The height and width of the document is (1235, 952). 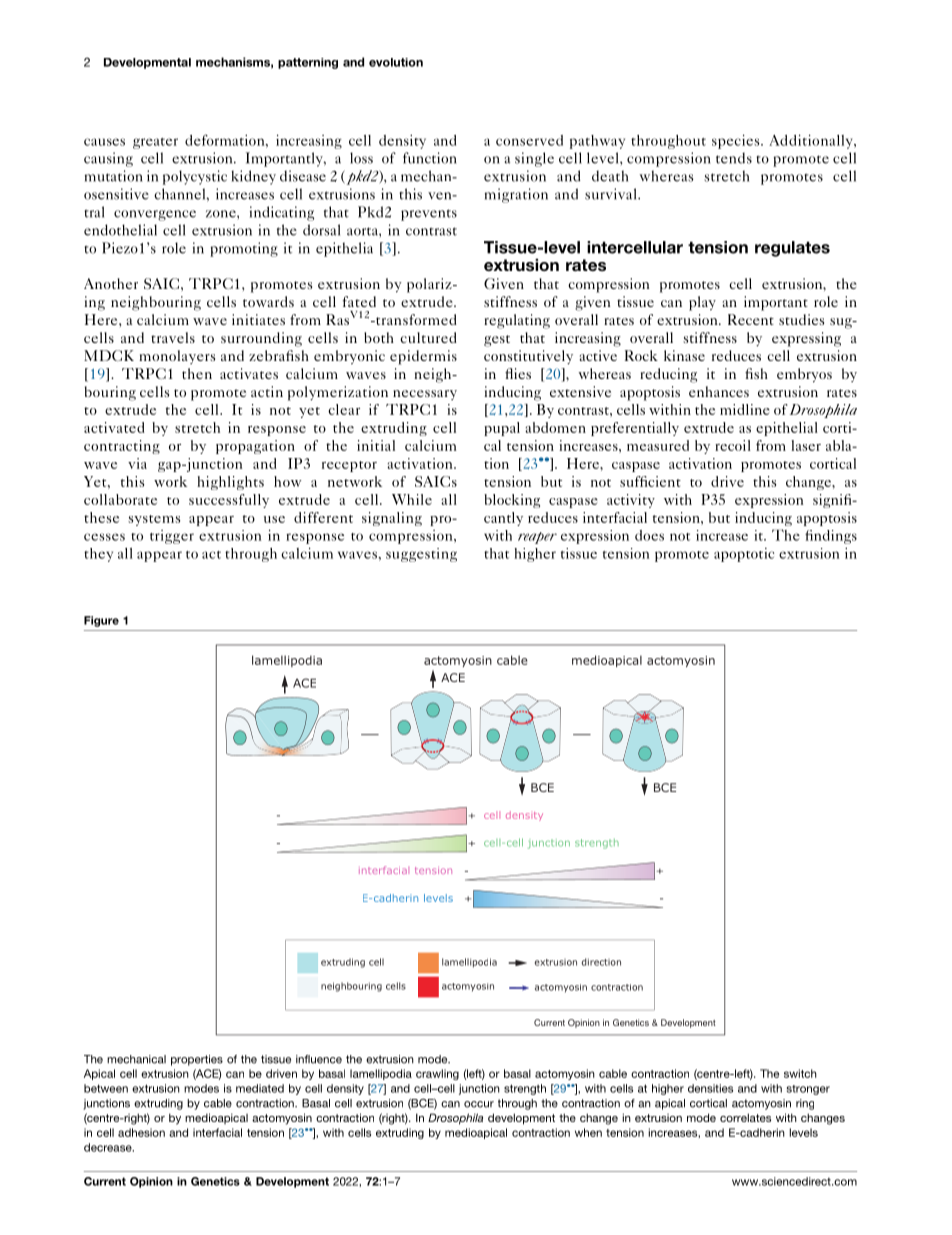 What do you see at coordinates (529, 140) in the document?
I see `conserved` at bounding box center [529, 140].
